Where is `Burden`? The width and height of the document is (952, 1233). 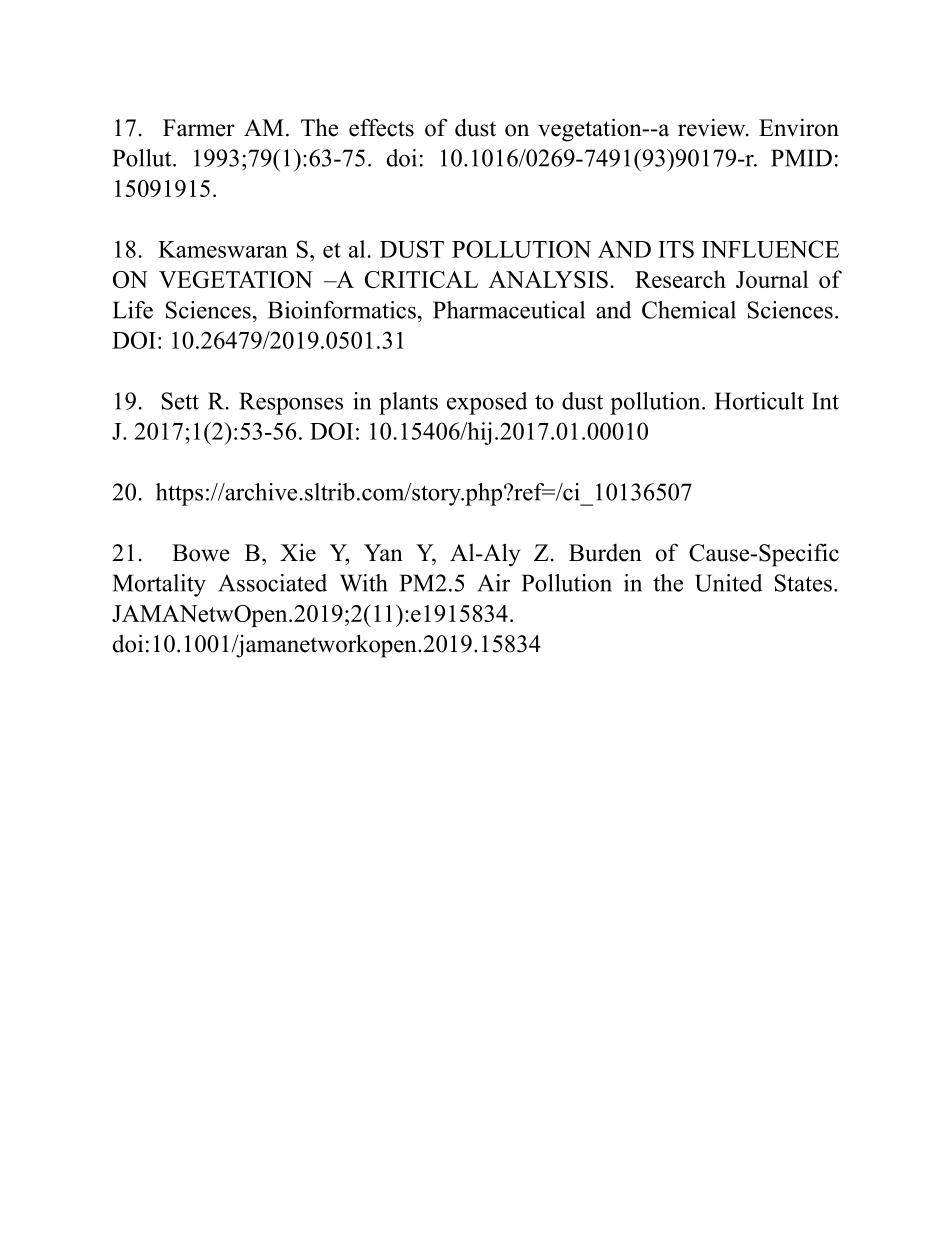
Burden is located at coordinates (605, 553).
